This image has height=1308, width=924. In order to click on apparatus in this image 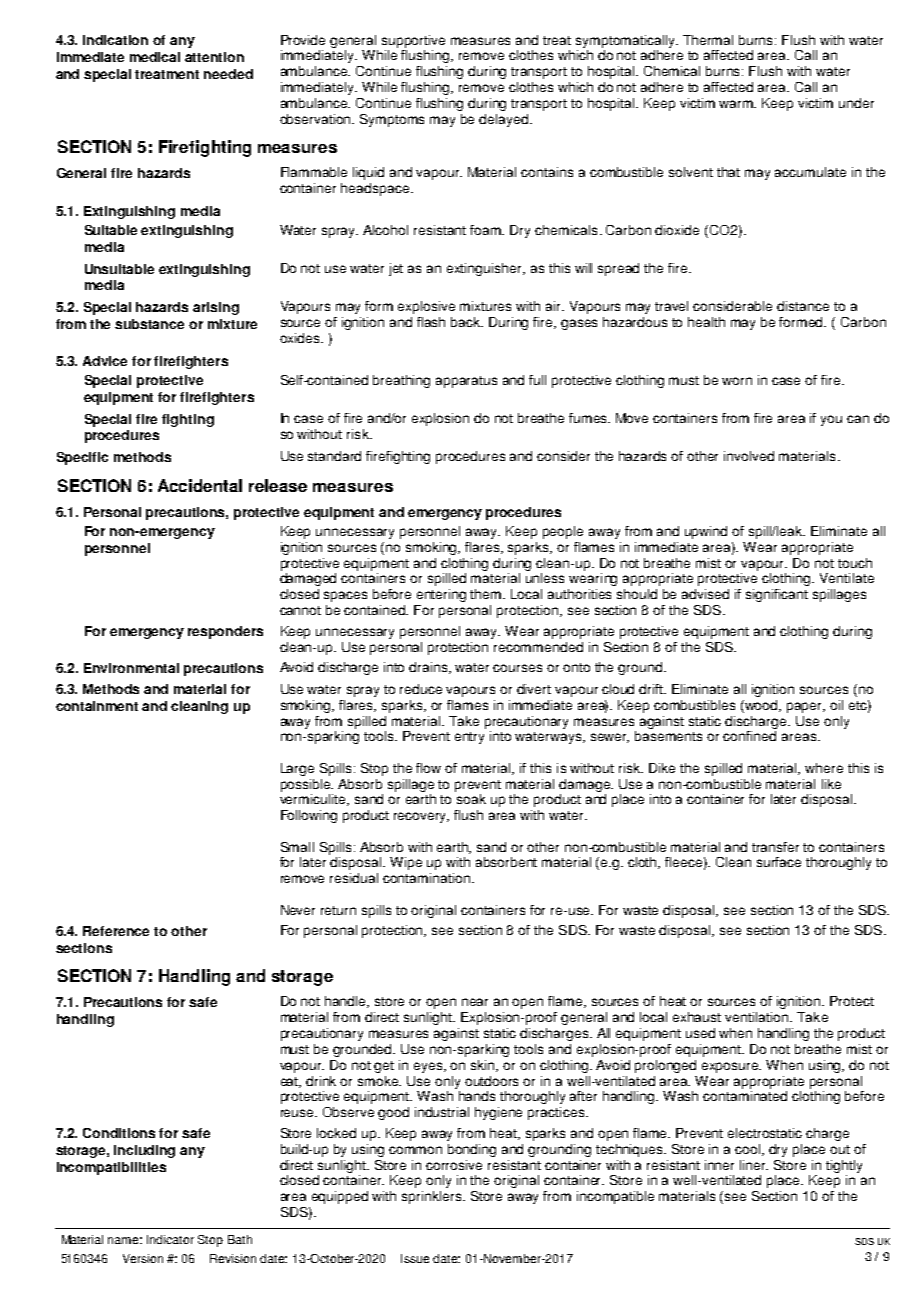, I will do `click(466, 382)`.
